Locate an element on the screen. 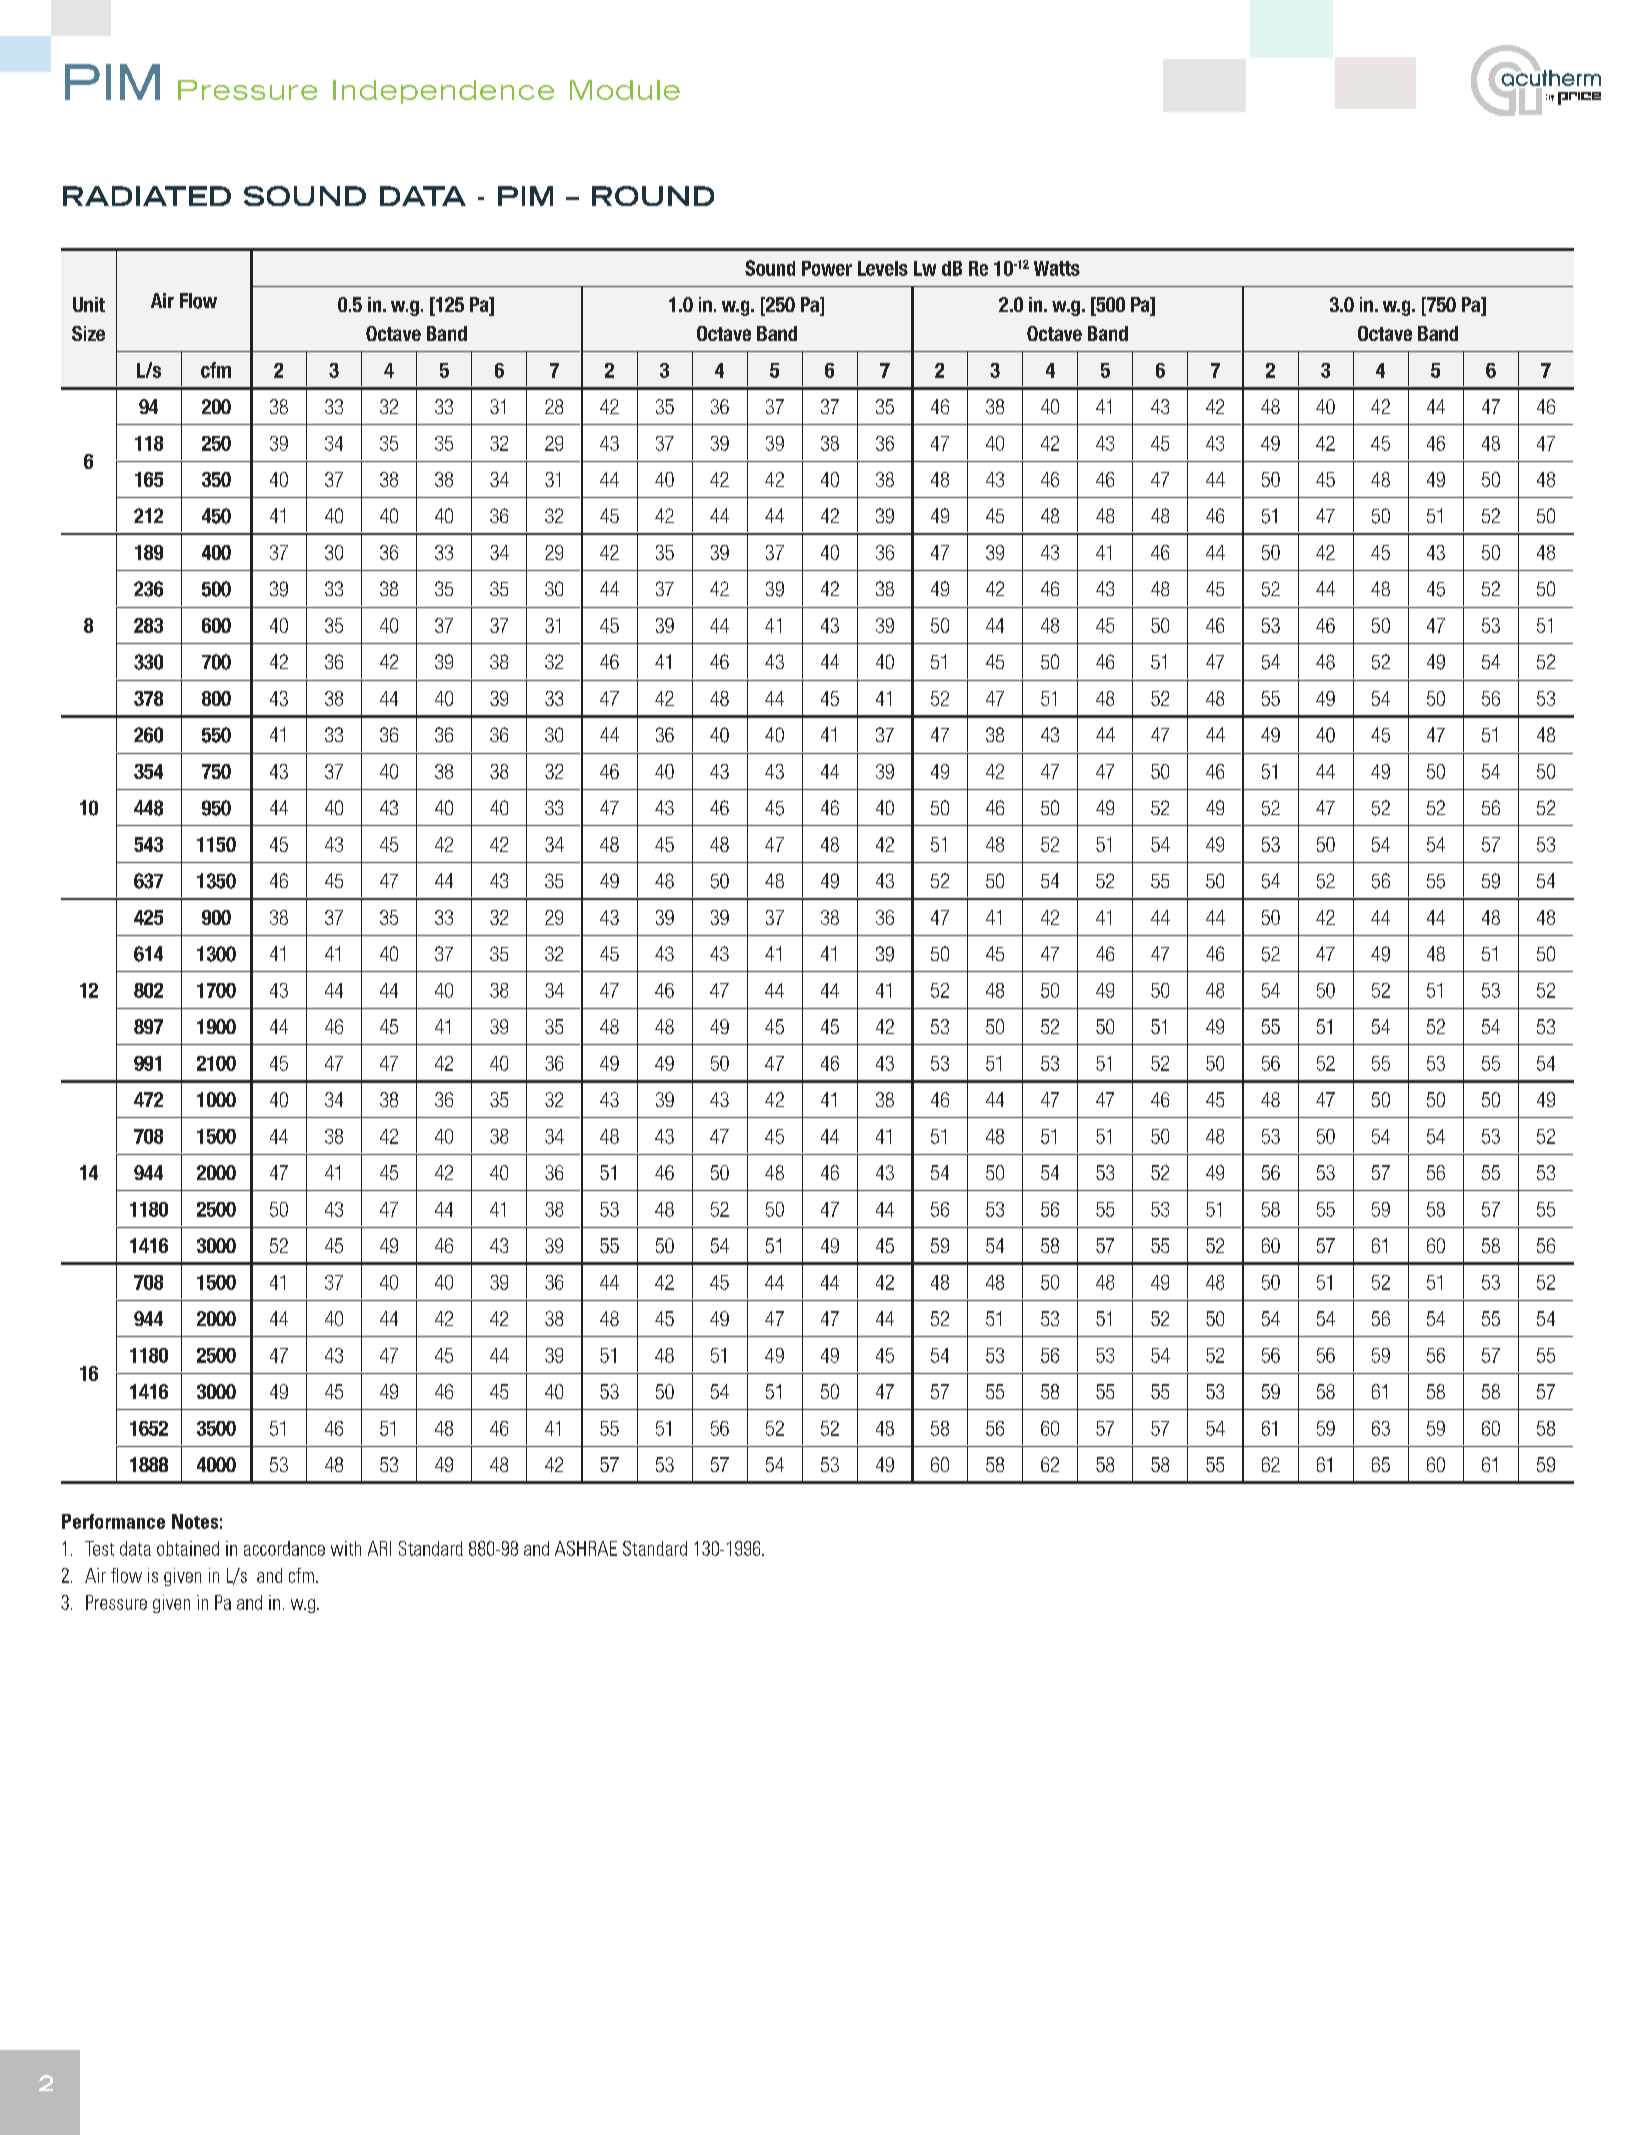 This screenshot has width=1649, height=2135. ASHRAE is located at coordinates (586, 1548).
